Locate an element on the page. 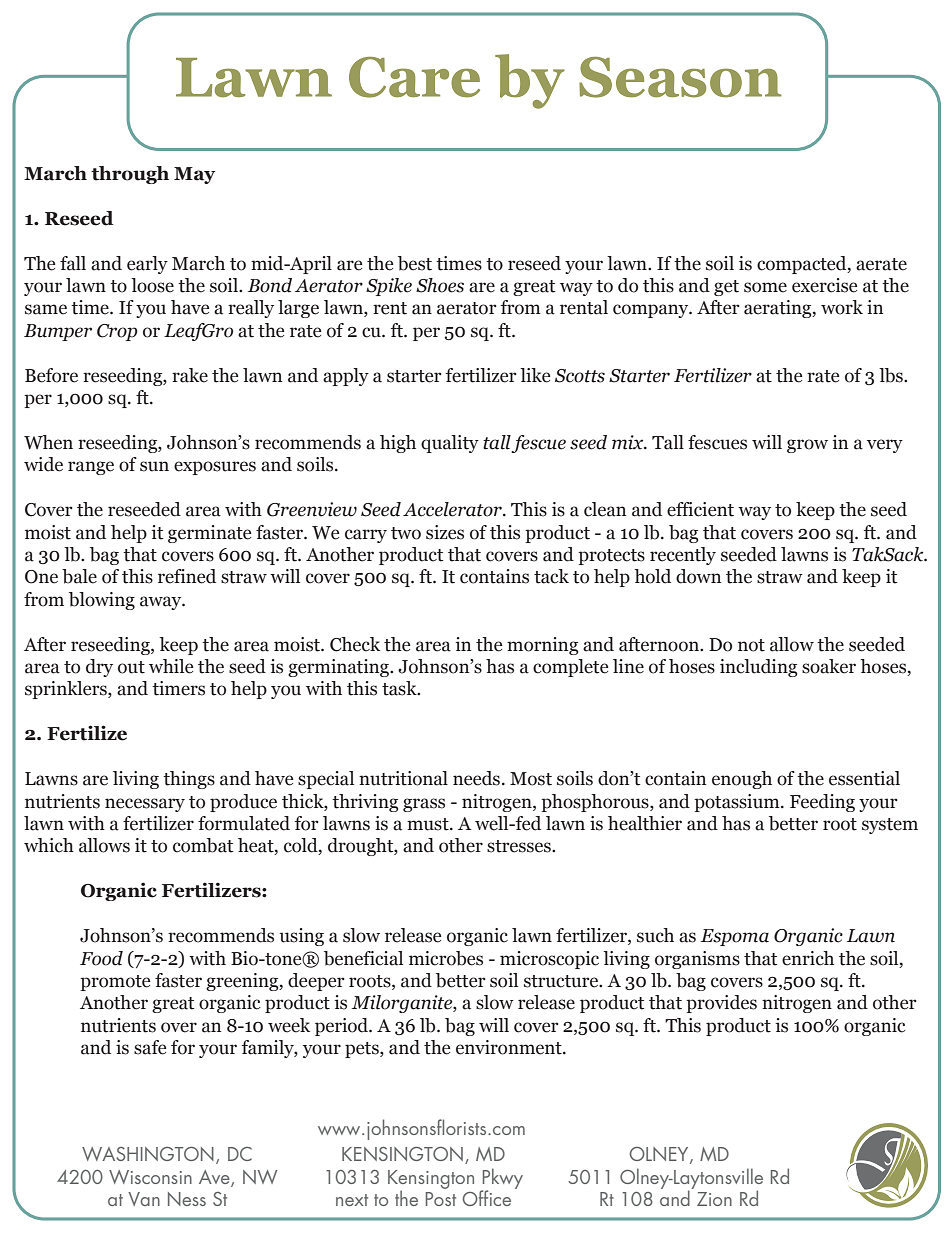  Wisconsin is located at coordinates (150, 1177).
